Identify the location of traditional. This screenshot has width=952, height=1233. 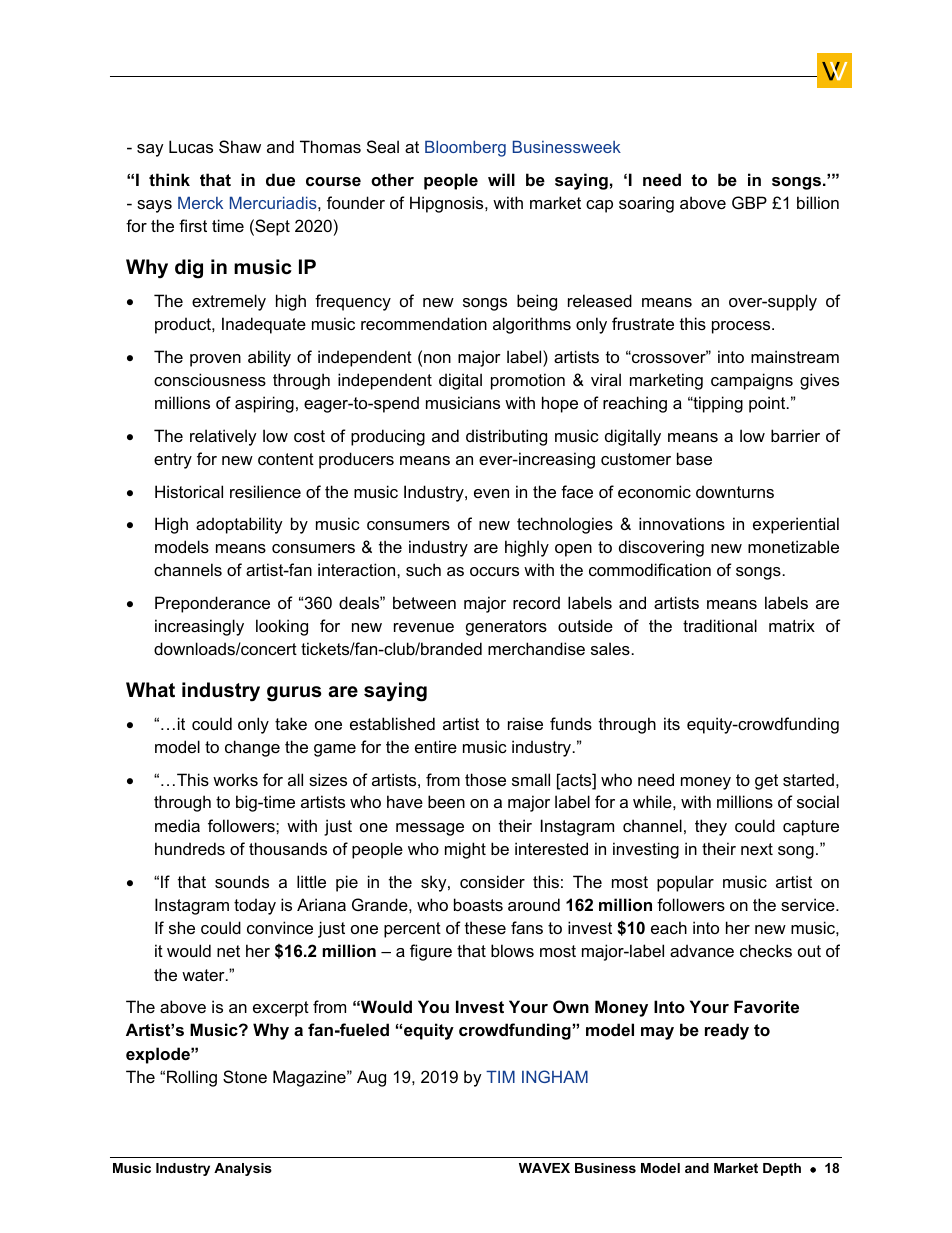
(720, 625).
